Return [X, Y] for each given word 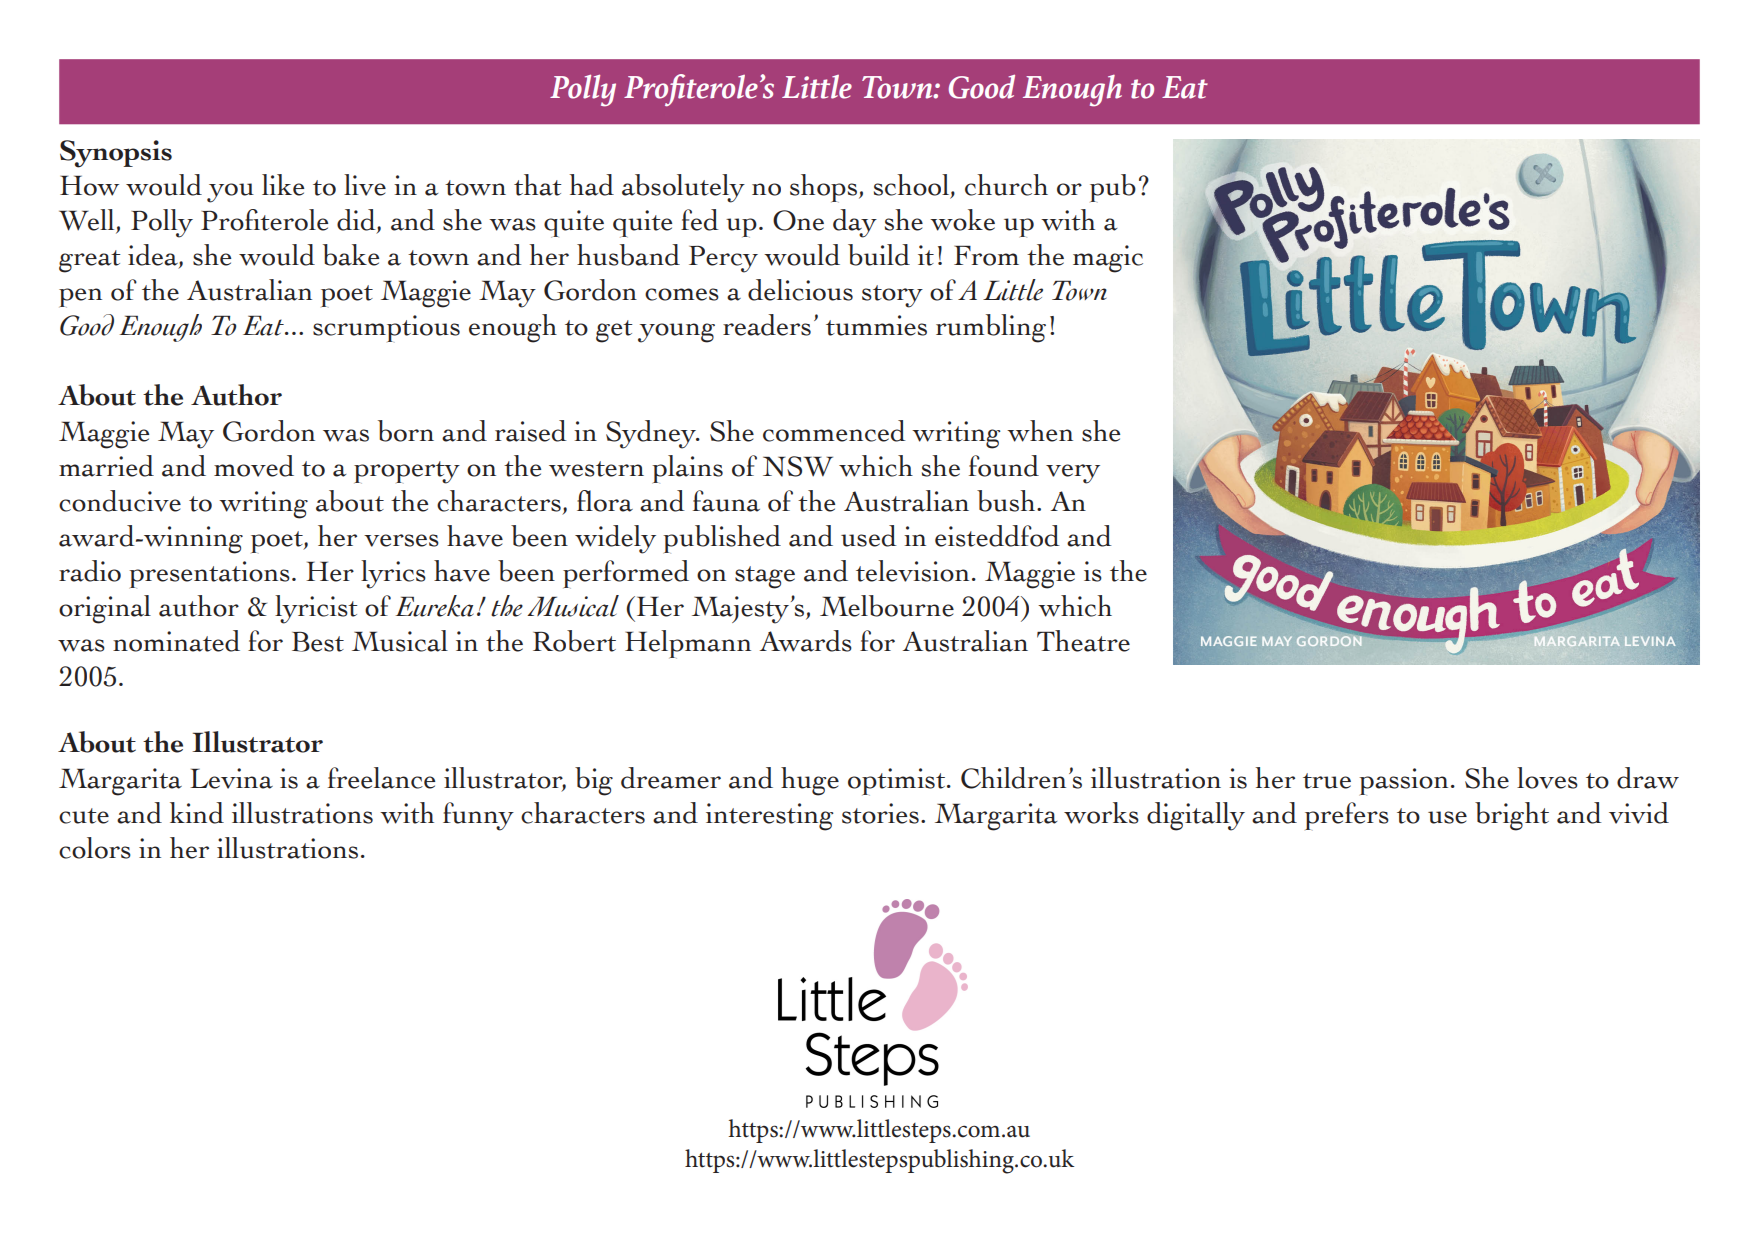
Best [318, 642]
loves [1547, 778]
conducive [120, 501]
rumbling [991, 328]
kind [197, 813]
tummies [876, 325]
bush [1007, 501]
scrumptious [386, 328]
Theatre [1083, 641]
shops [823, 188]
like [283, 185]
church [1006, 185]
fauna [726, 501]
